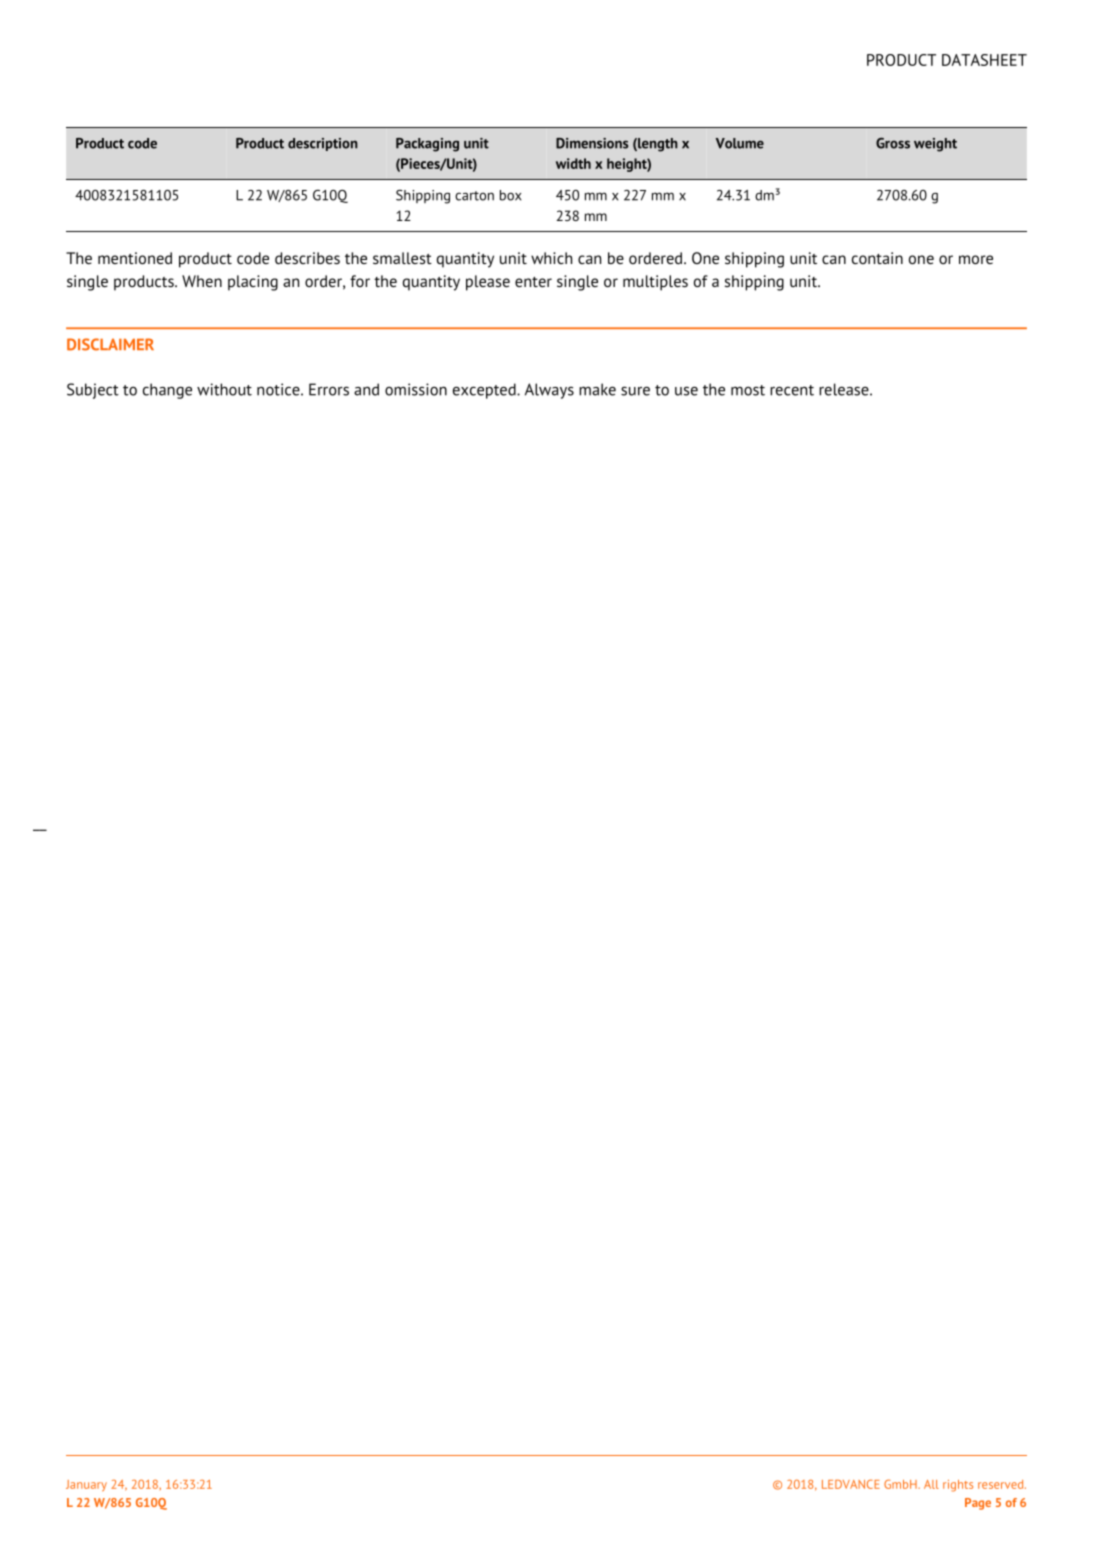 This screenshot has height=1546, width=1093. What do you see at coordinates (748, 390) in the screenshot?
I see `most` at bounding box center [748, 390].
